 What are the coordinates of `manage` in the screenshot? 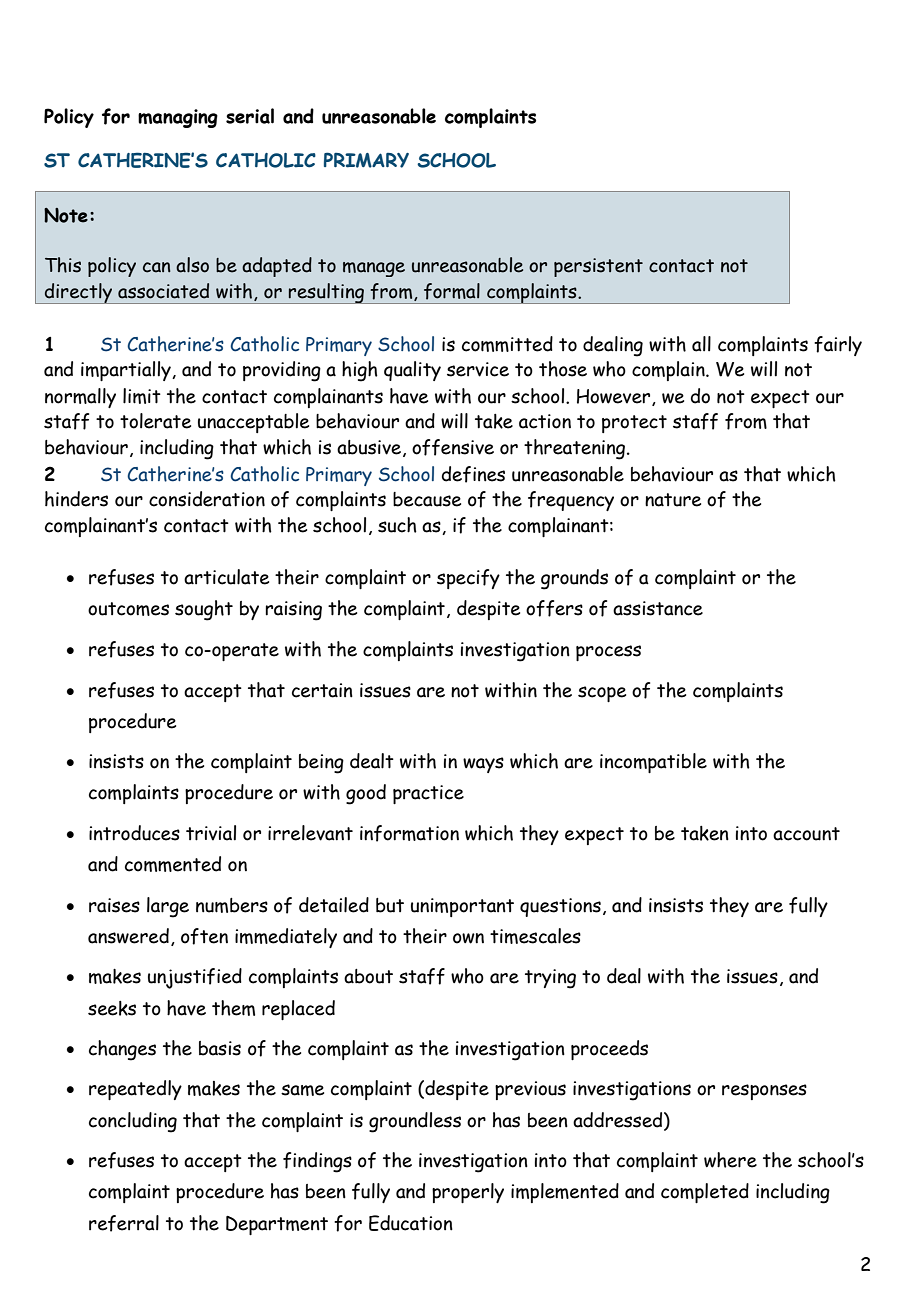 It's located at (374, 269).
